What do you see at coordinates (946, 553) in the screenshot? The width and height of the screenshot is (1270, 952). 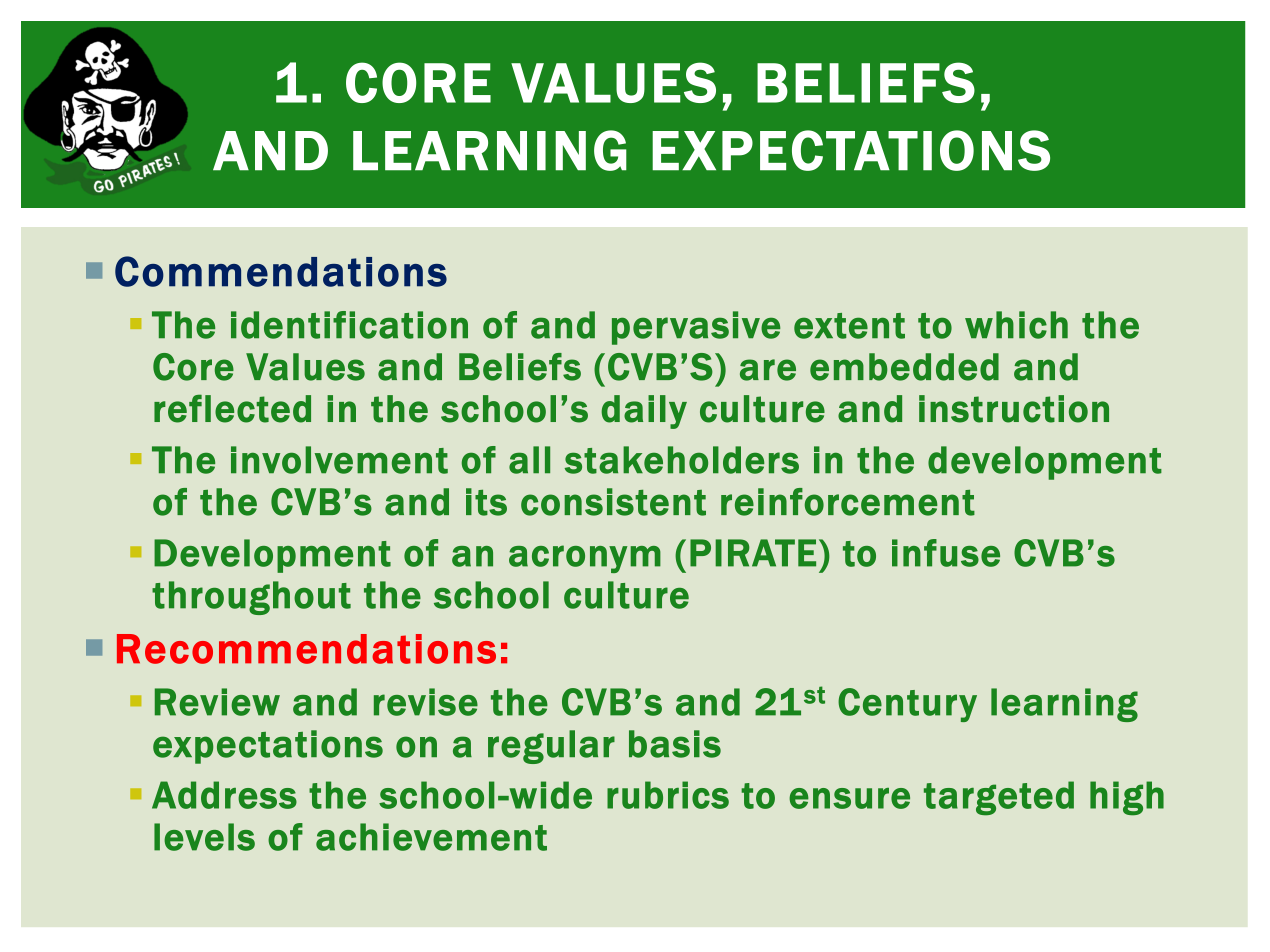 I see `infuse` at bounding box center [946, 553].
